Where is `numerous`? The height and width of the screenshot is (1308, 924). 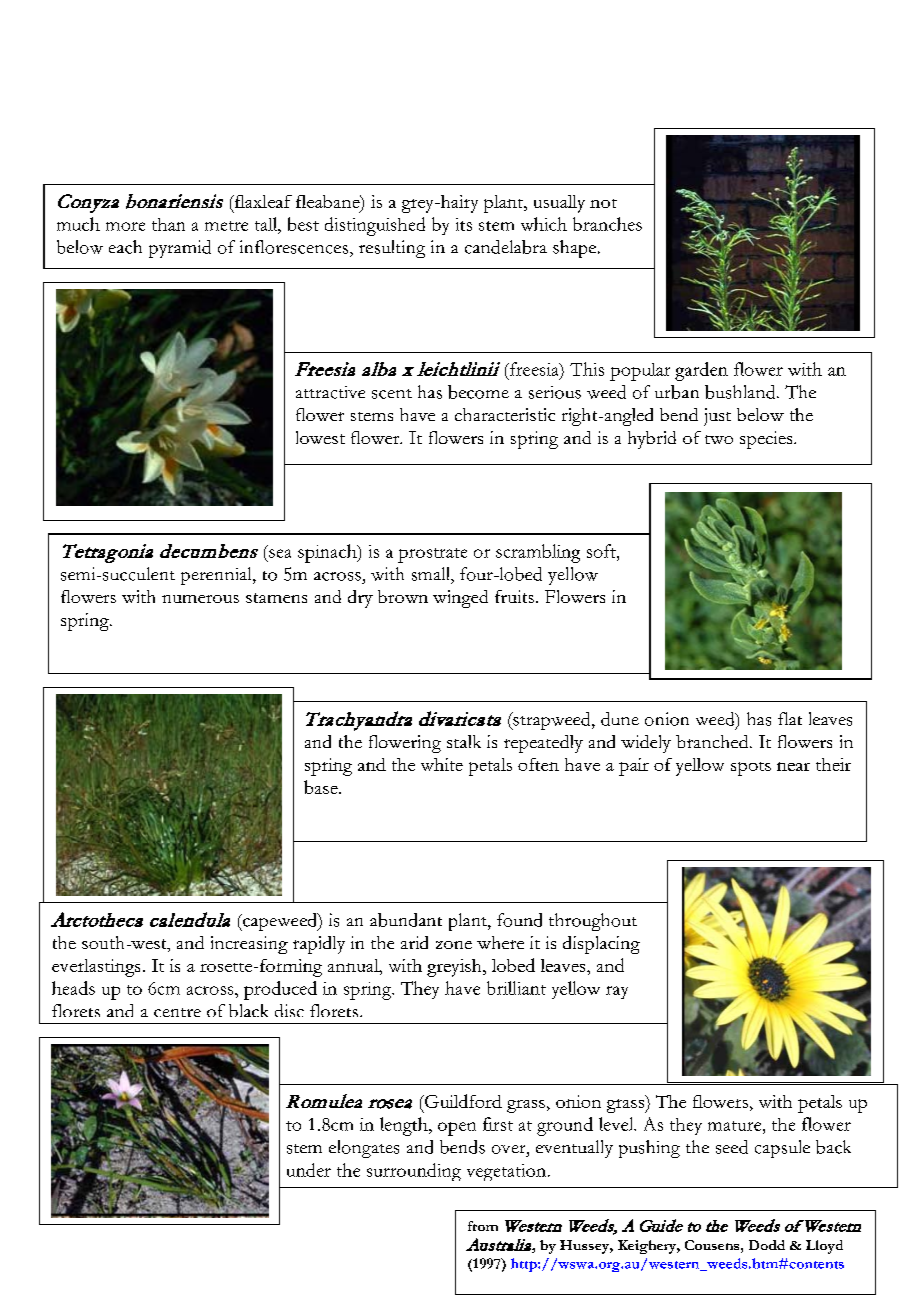 numerous is located at coordinates (200, 599).
